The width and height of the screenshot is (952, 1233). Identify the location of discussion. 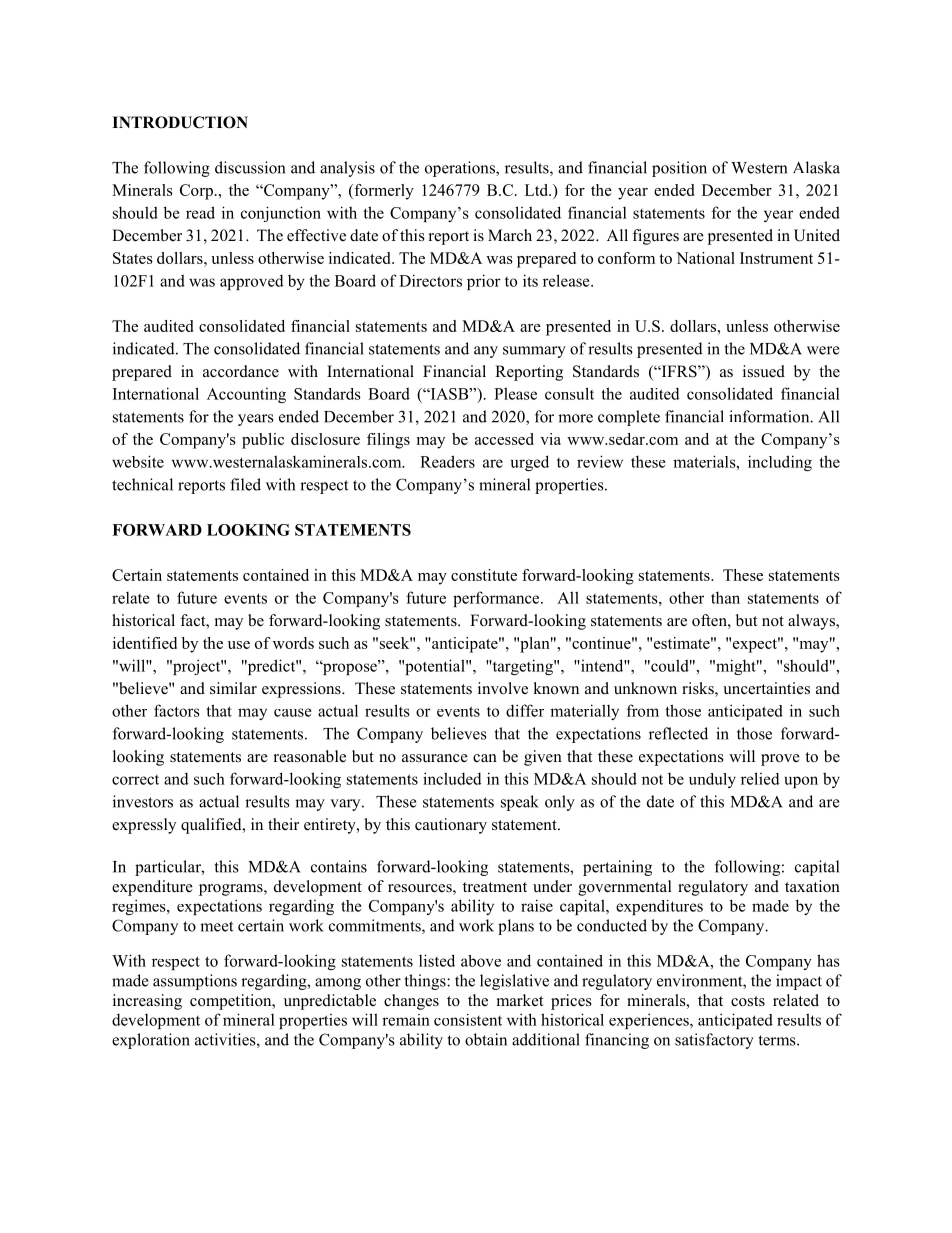
(250, 167).
